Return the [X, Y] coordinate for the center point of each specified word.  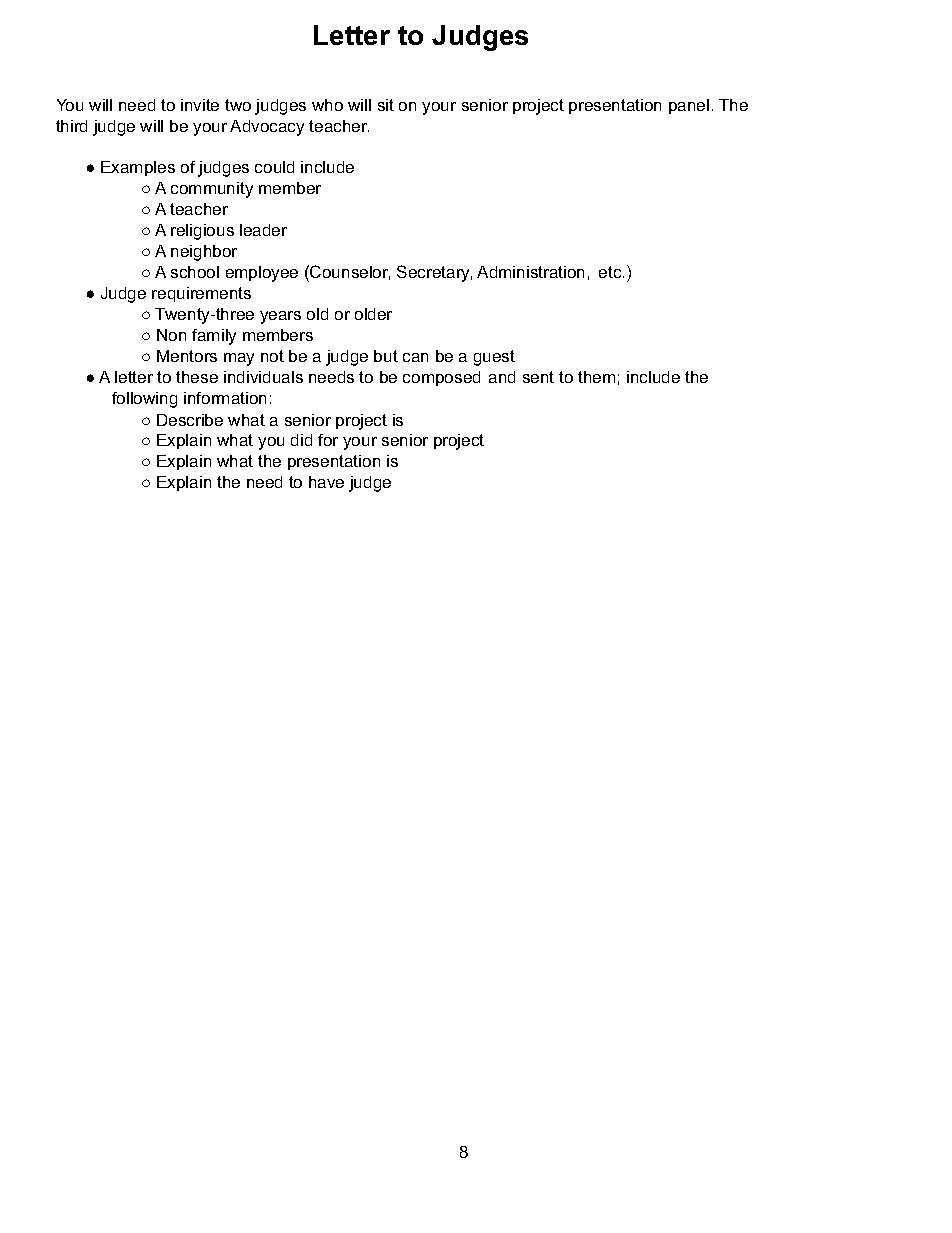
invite [200, 105]
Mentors [187, 356]
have [326, 482]
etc [611, 272]
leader [263, 230]
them [596, 377]
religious [202, 232]
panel [689, 106]
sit [386, 105]
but [386, 356]
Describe [190, 420]
